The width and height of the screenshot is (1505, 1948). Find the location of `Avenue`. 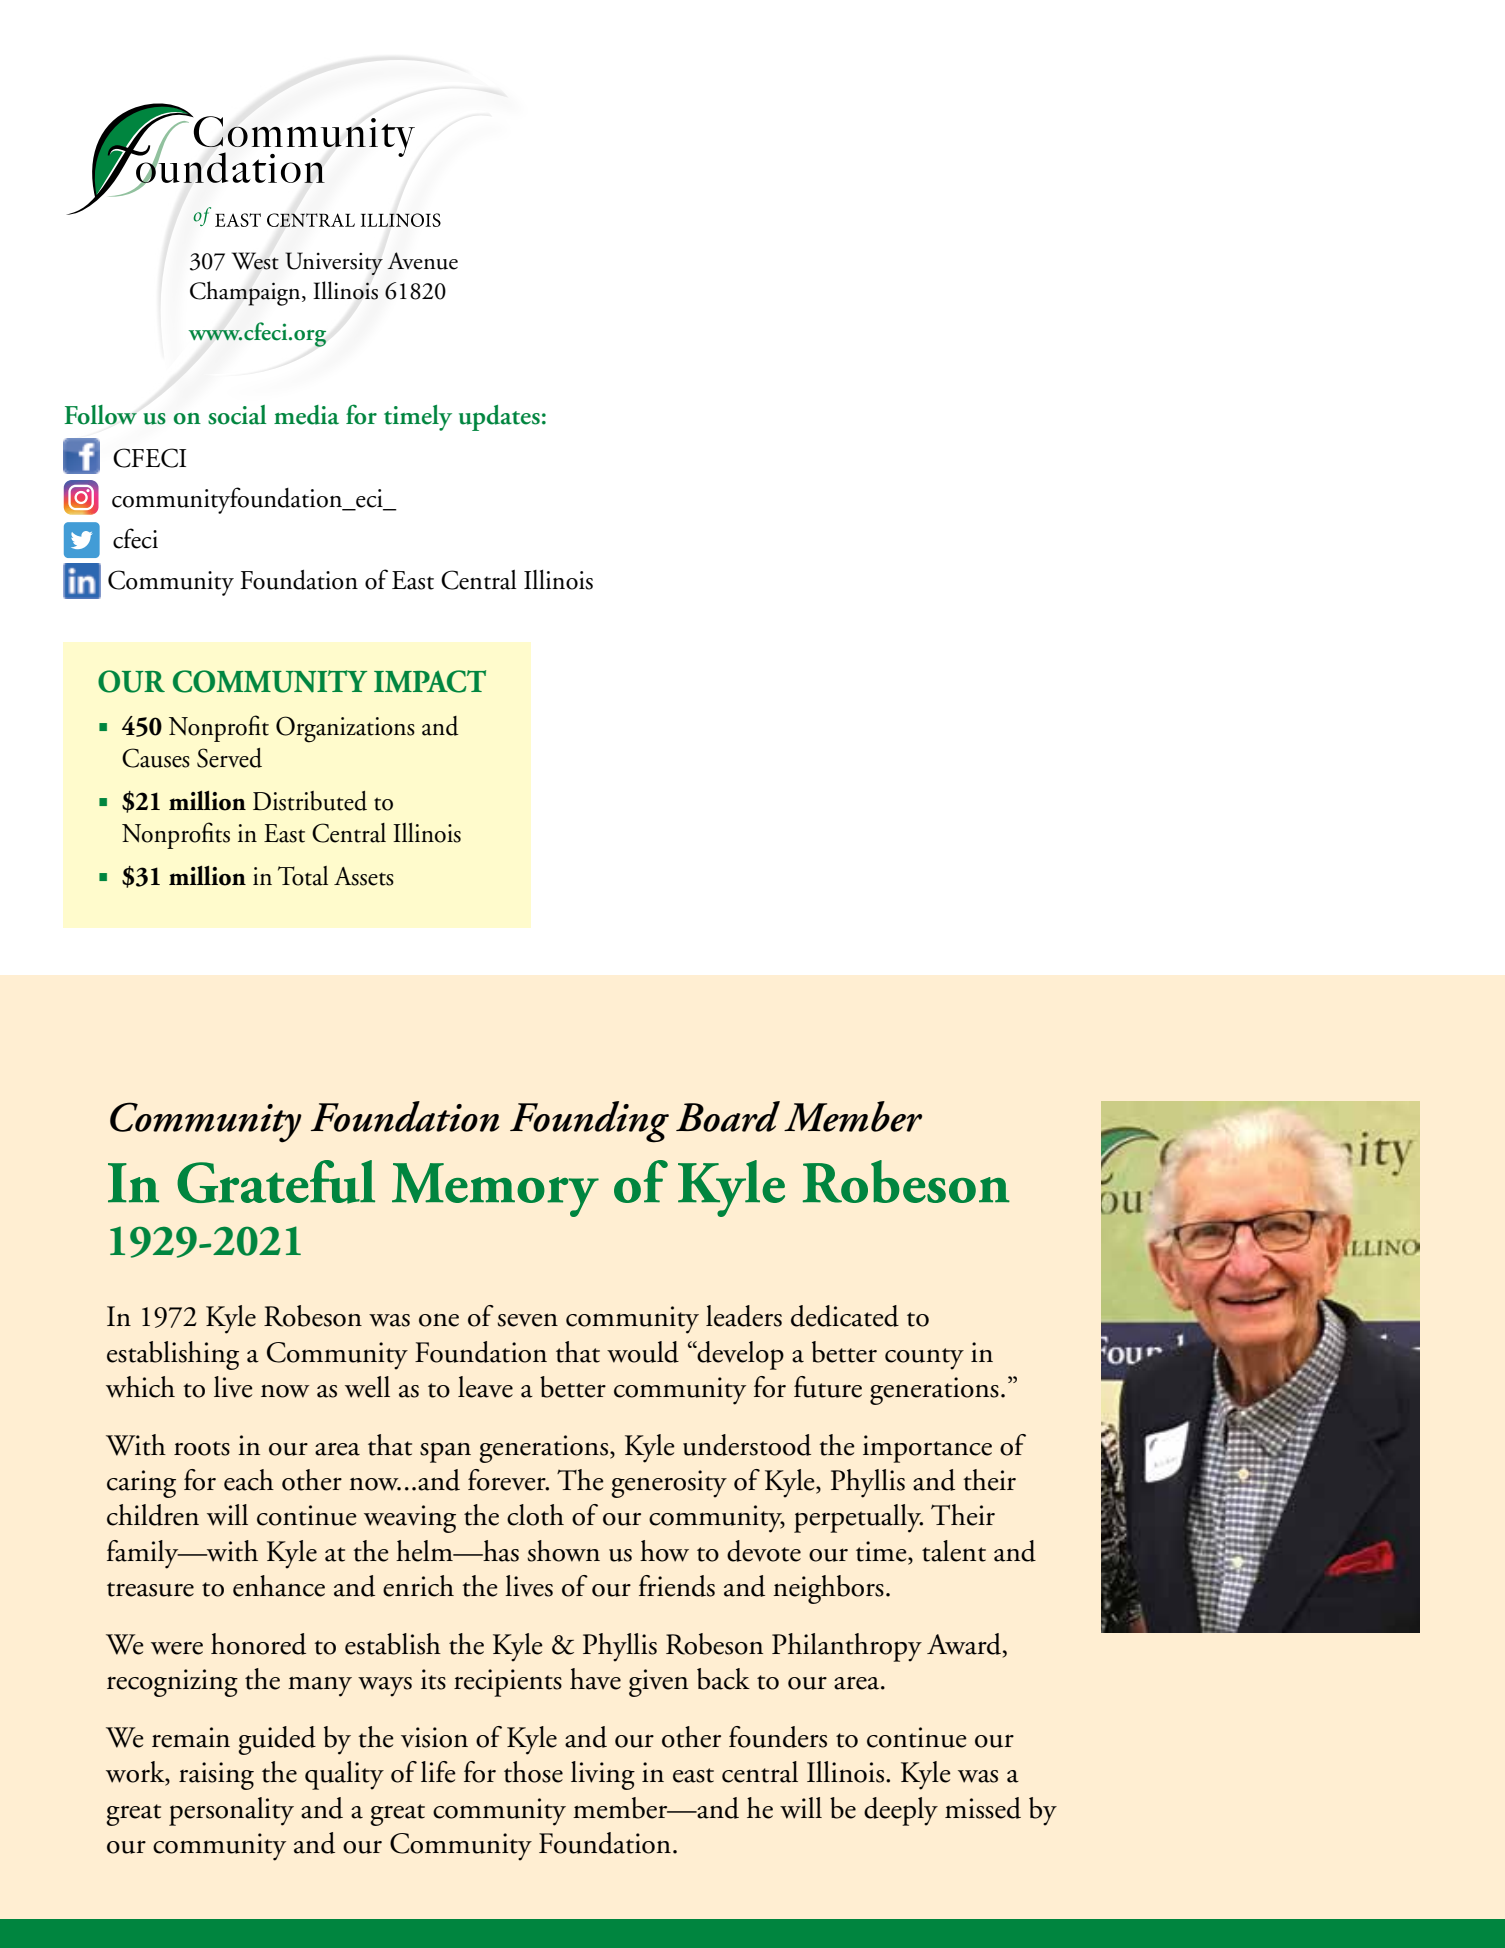

Avenue is located at coordinates (422, 261).
